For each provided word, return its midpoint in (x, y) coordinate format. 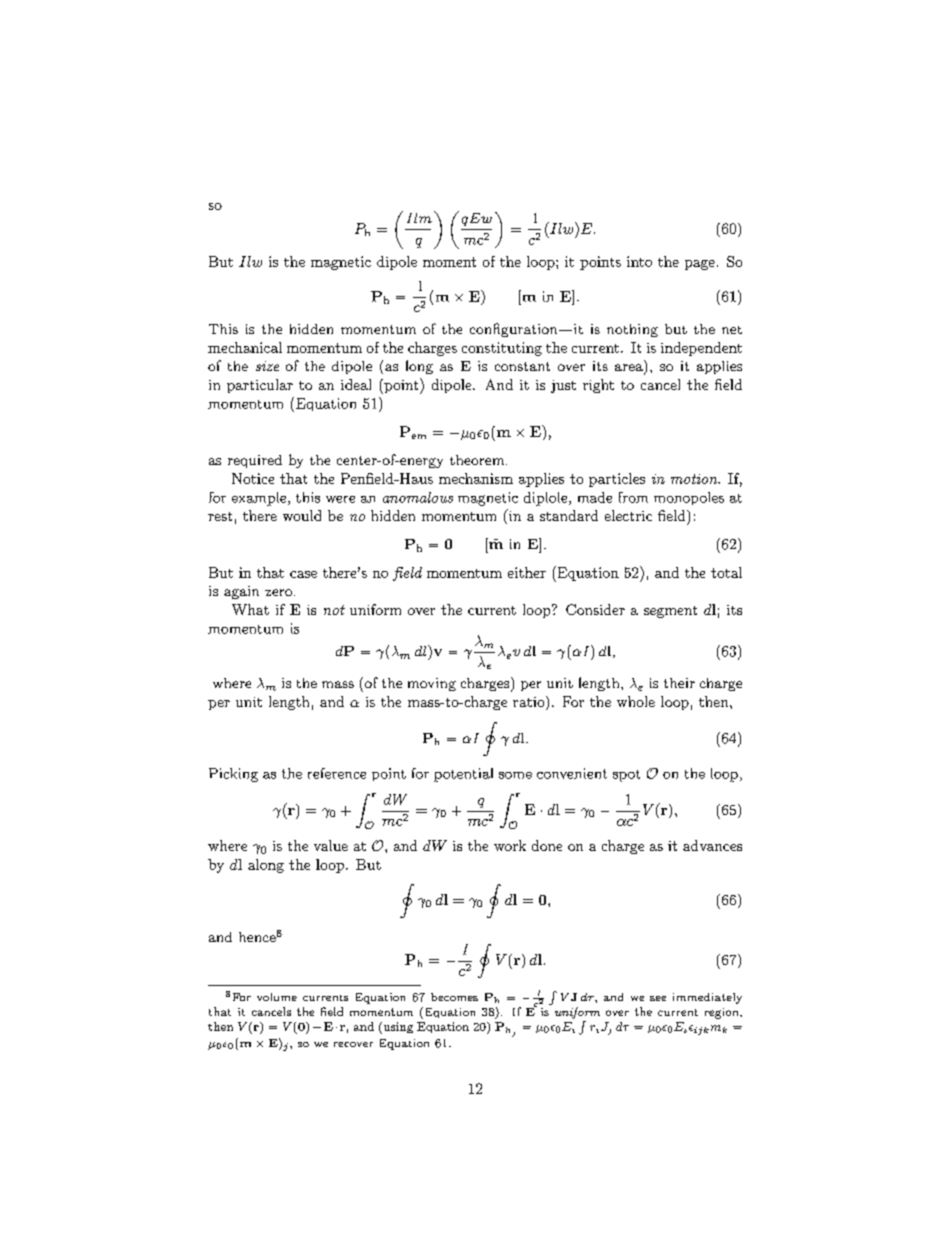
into (639, 261)
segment (670, 612)
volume (277, 997)
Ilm (419, 218)
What (250, 609)
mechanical (245, 347)
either (527, 572)
